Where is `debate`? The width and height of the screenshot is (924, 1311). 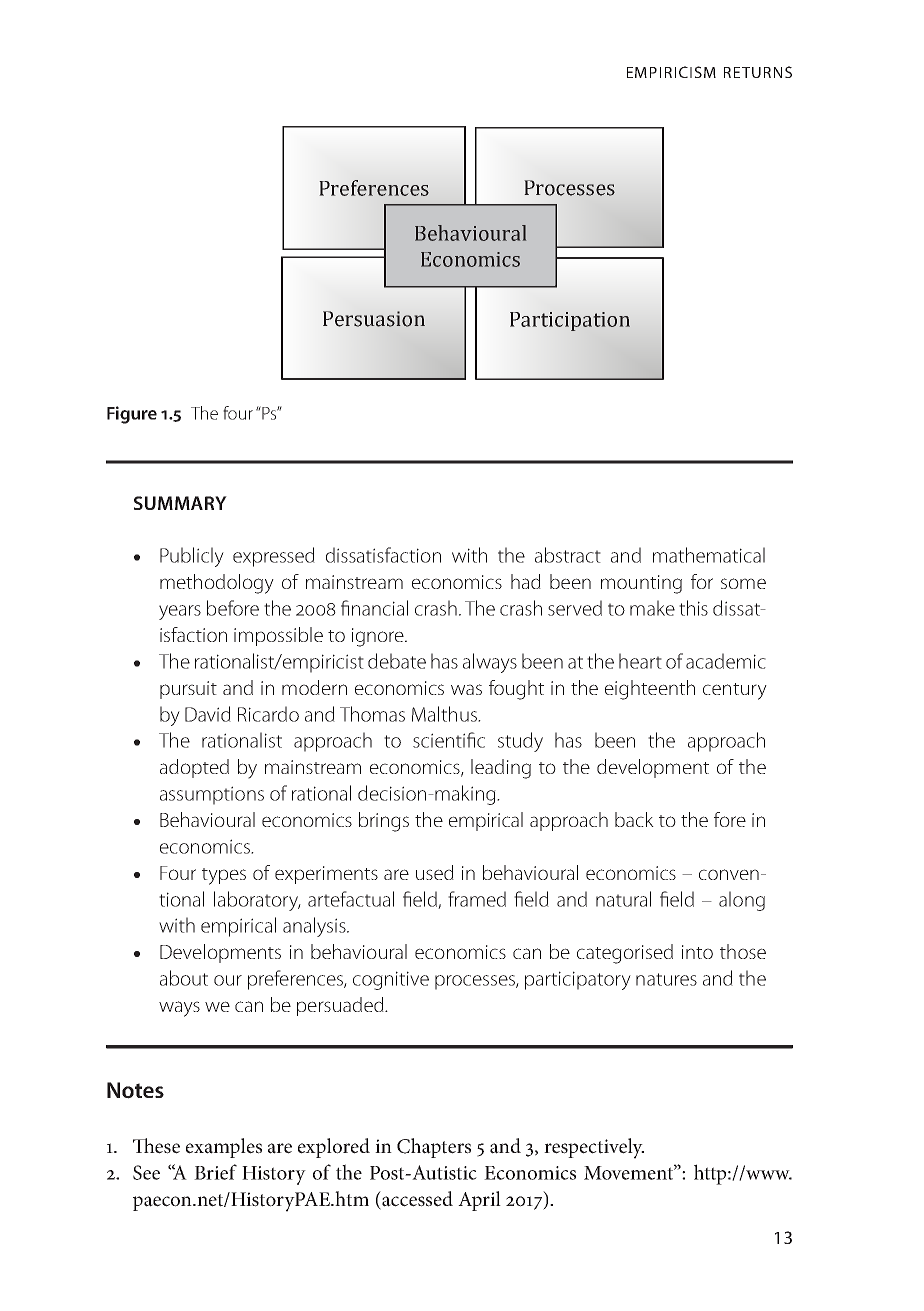
debate is located at coordinates (397, 661).
